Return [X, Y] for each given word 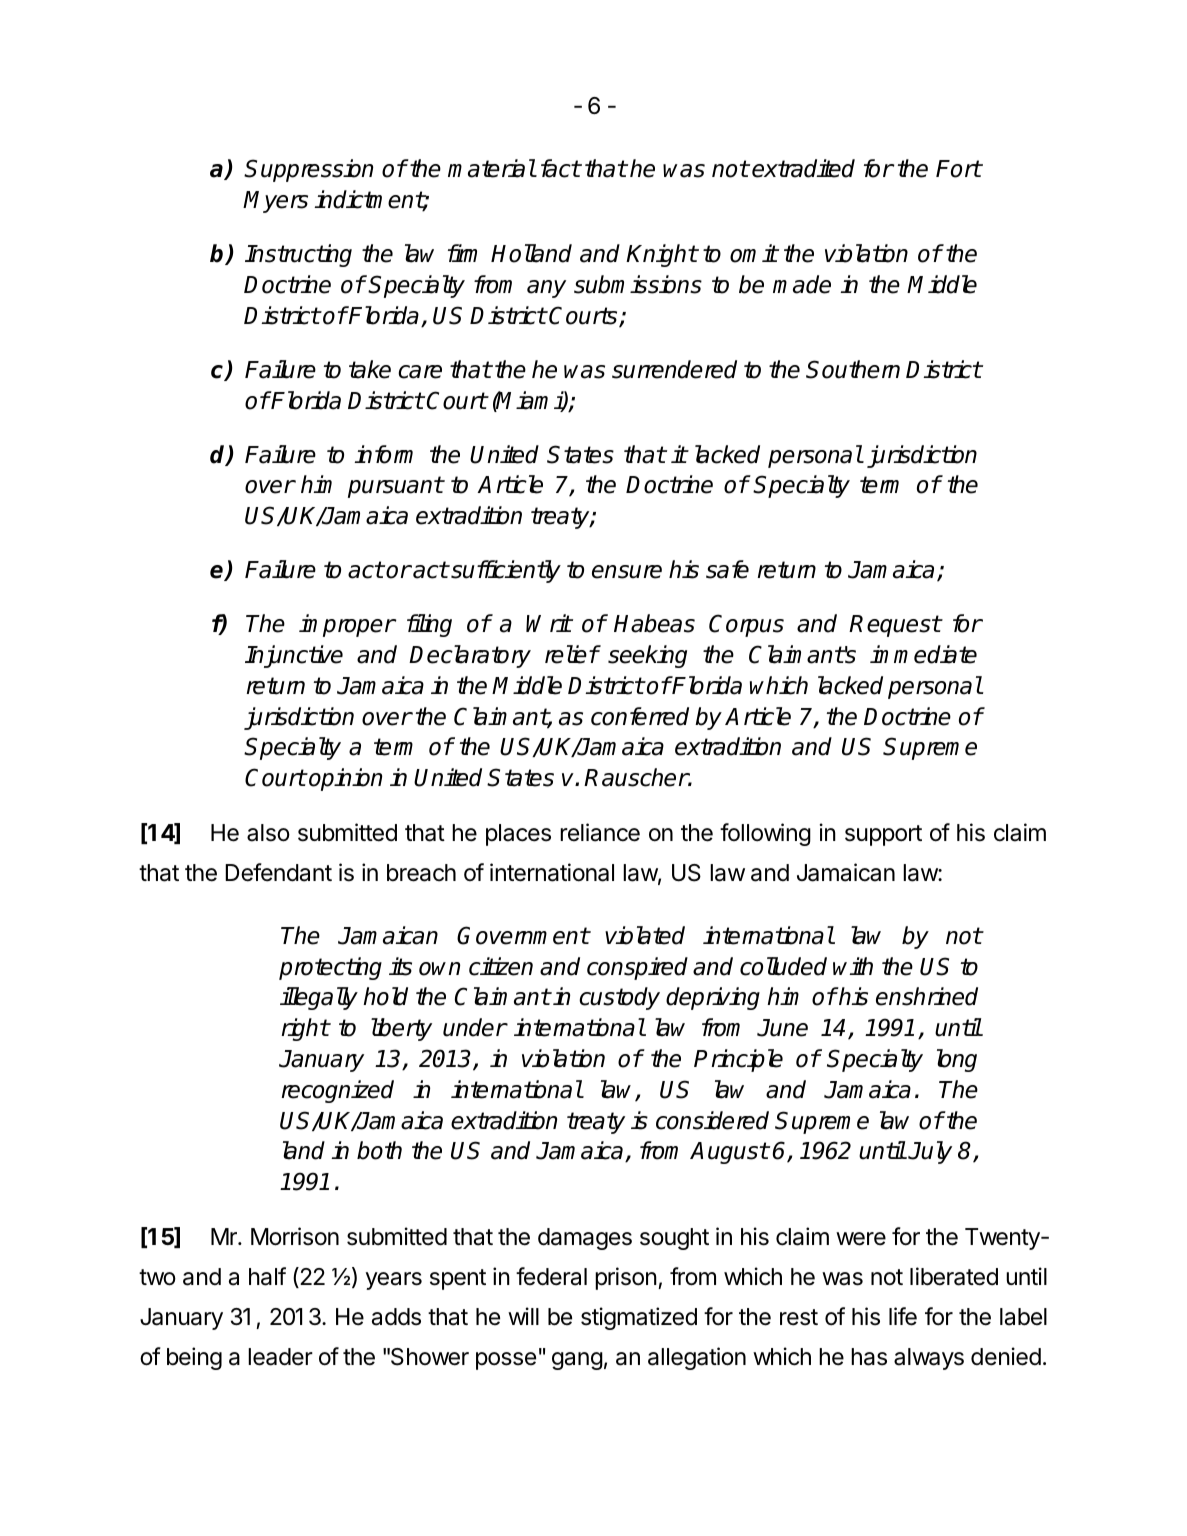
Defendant [278, 872]
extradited [803, 168]
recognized [338, 1091]
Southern [853, 369]
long [957, 1060]
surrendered [674, 369]
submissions [638, 284]
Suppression [308, 170]
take [370, 369]
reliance [600, 832]
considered [712, 1120]
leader [280, 1357]
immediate [923, 654]
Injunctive [294, 656]
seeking [647, 656]
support [883, 835]
